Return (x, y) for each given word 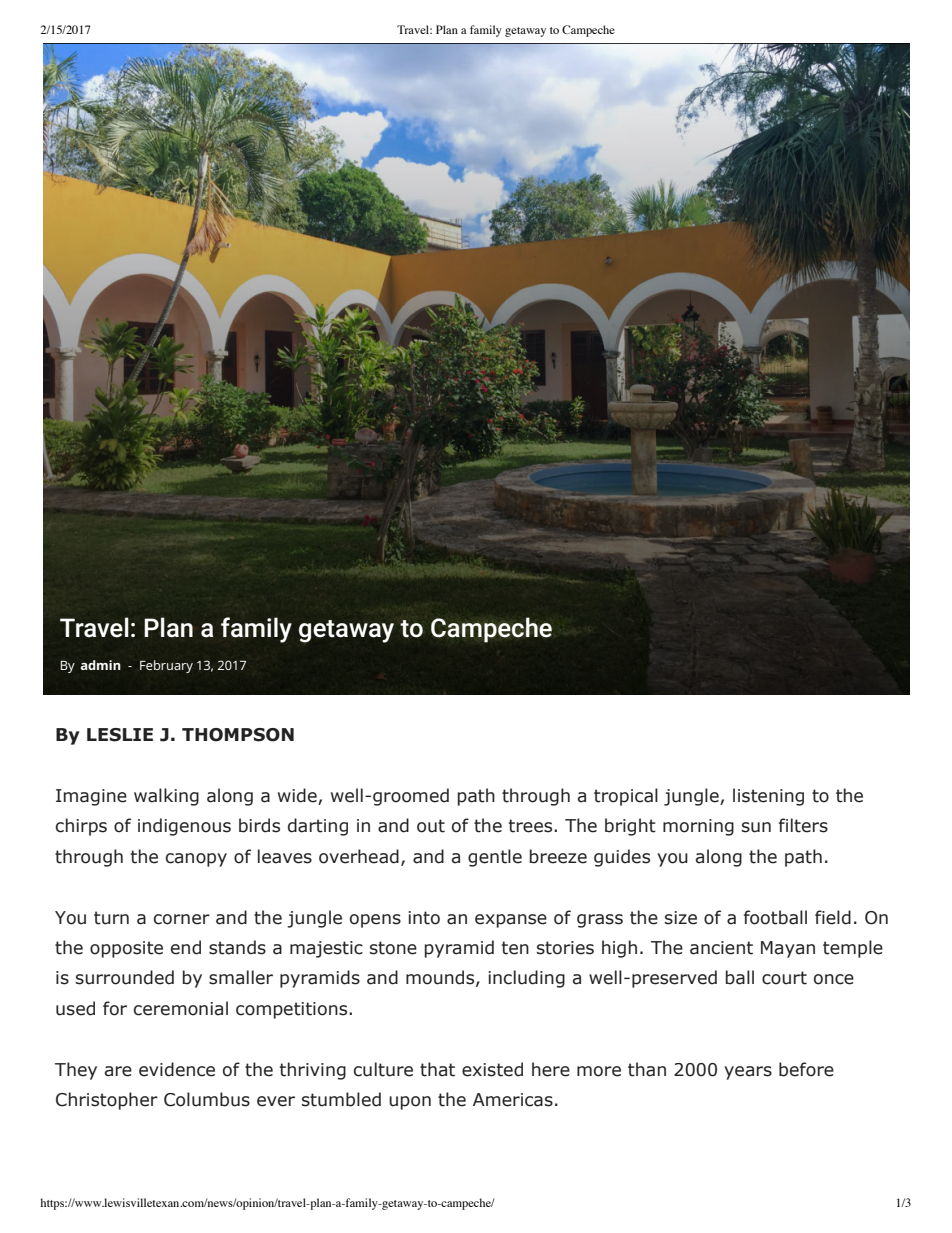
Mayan (788, 949)
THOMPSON (238, 735)
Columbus (207, 1099)
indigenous (184, 827)
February (166, 666)
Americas (513, 1100)
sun (756, 827)
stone (393, 948)
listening (768, 797)
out (431, 826)
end (186, 947)
